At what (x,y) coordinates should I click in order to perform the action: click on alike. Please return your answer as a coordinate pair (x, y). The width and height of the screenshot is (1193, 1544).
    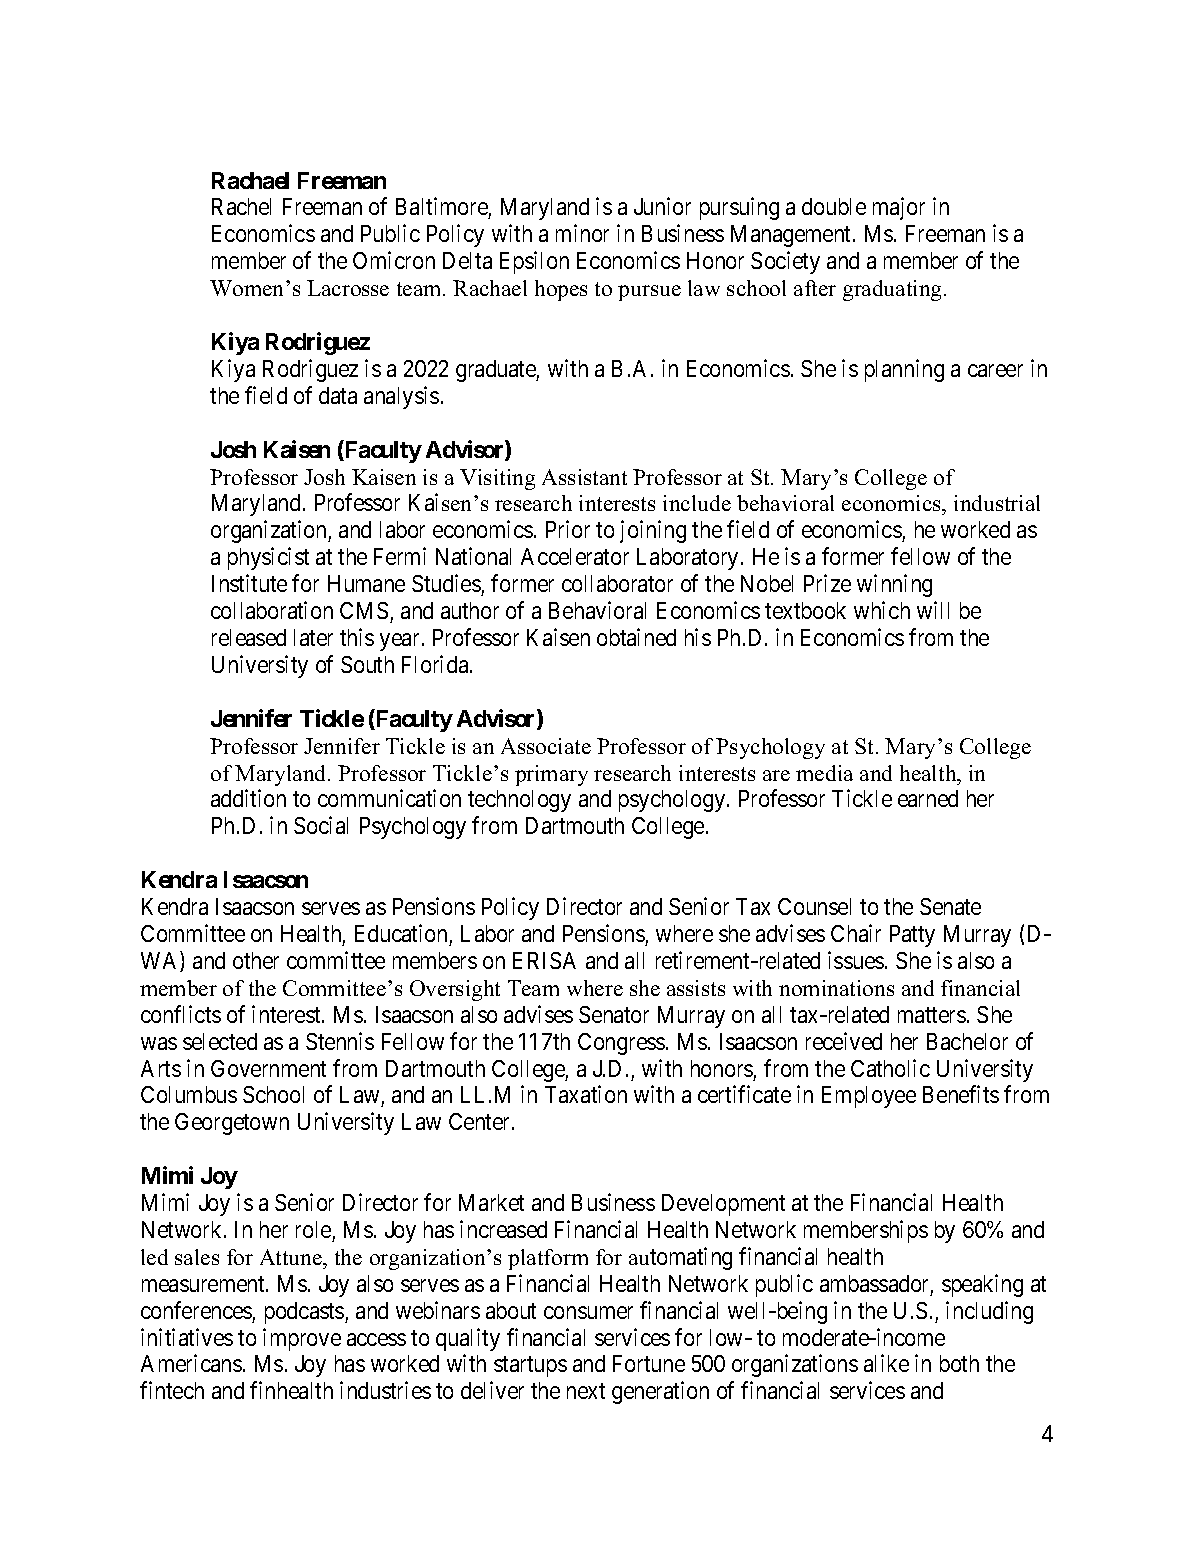
    Looking at the image, I should click on (886, 1363).
